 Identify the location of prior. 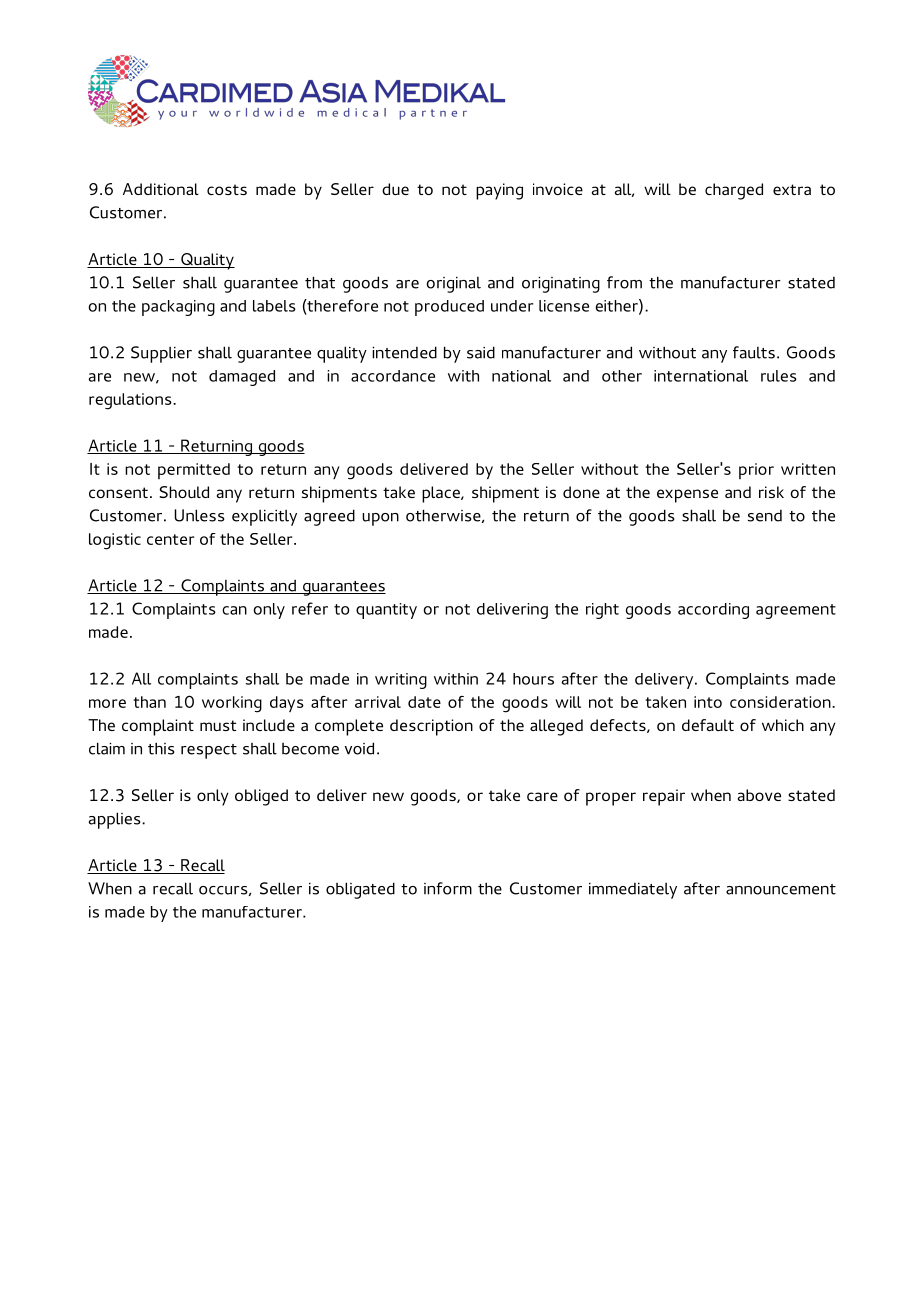
(756, 471).
